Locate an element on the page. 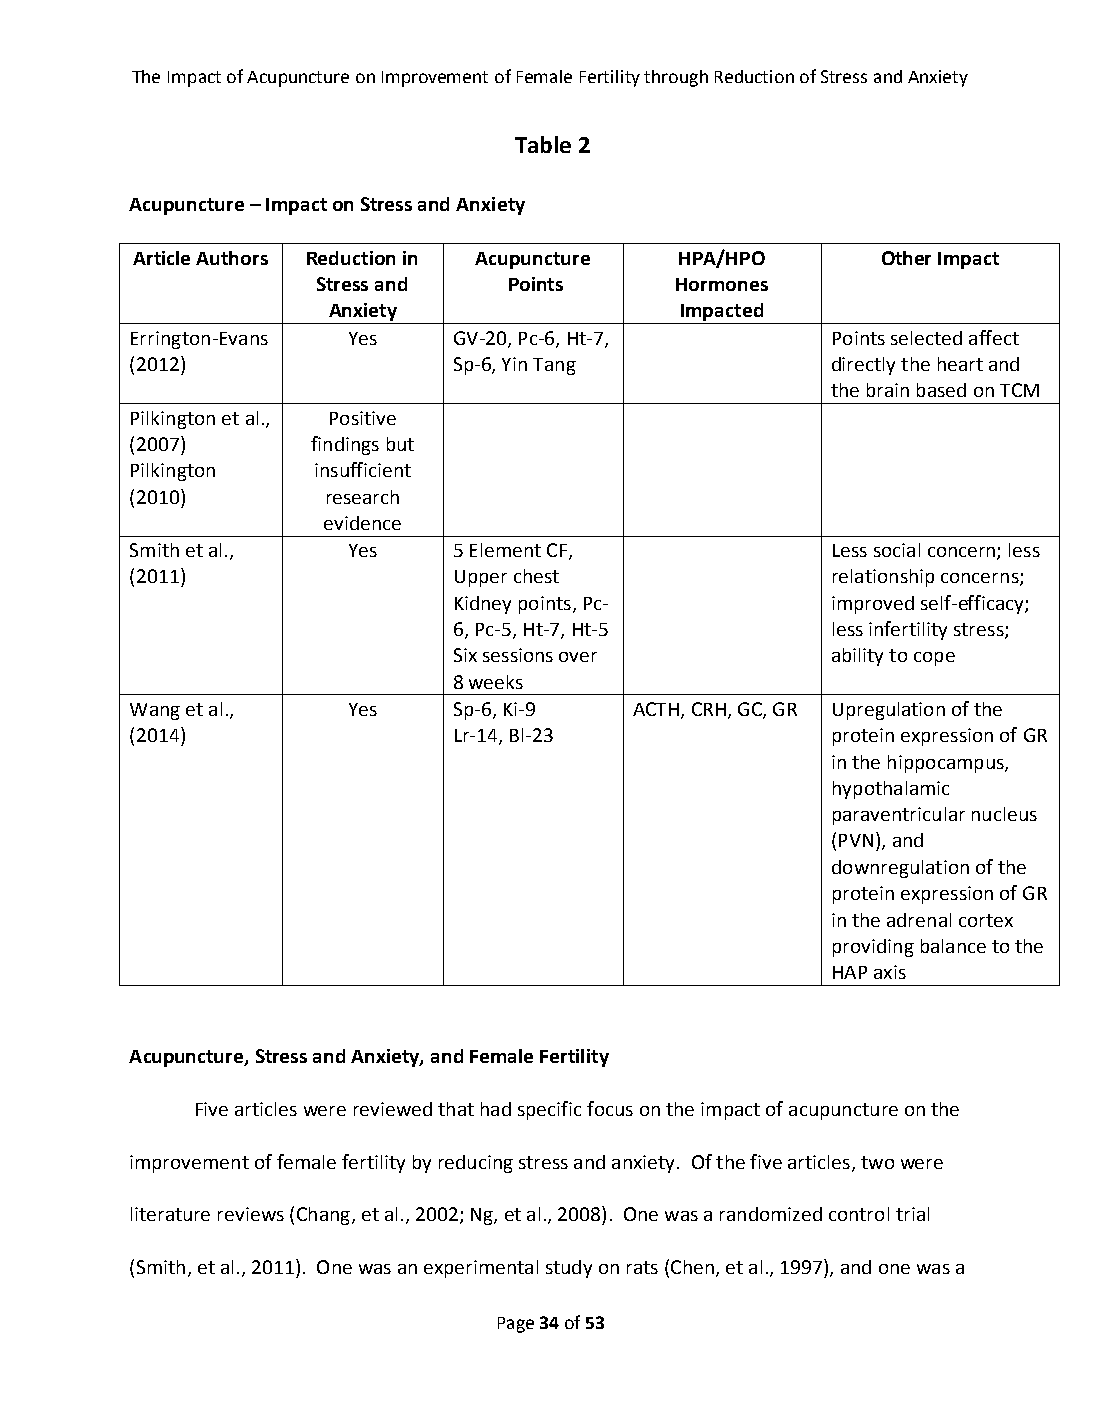  axis is located at coordinates (890, 972).
